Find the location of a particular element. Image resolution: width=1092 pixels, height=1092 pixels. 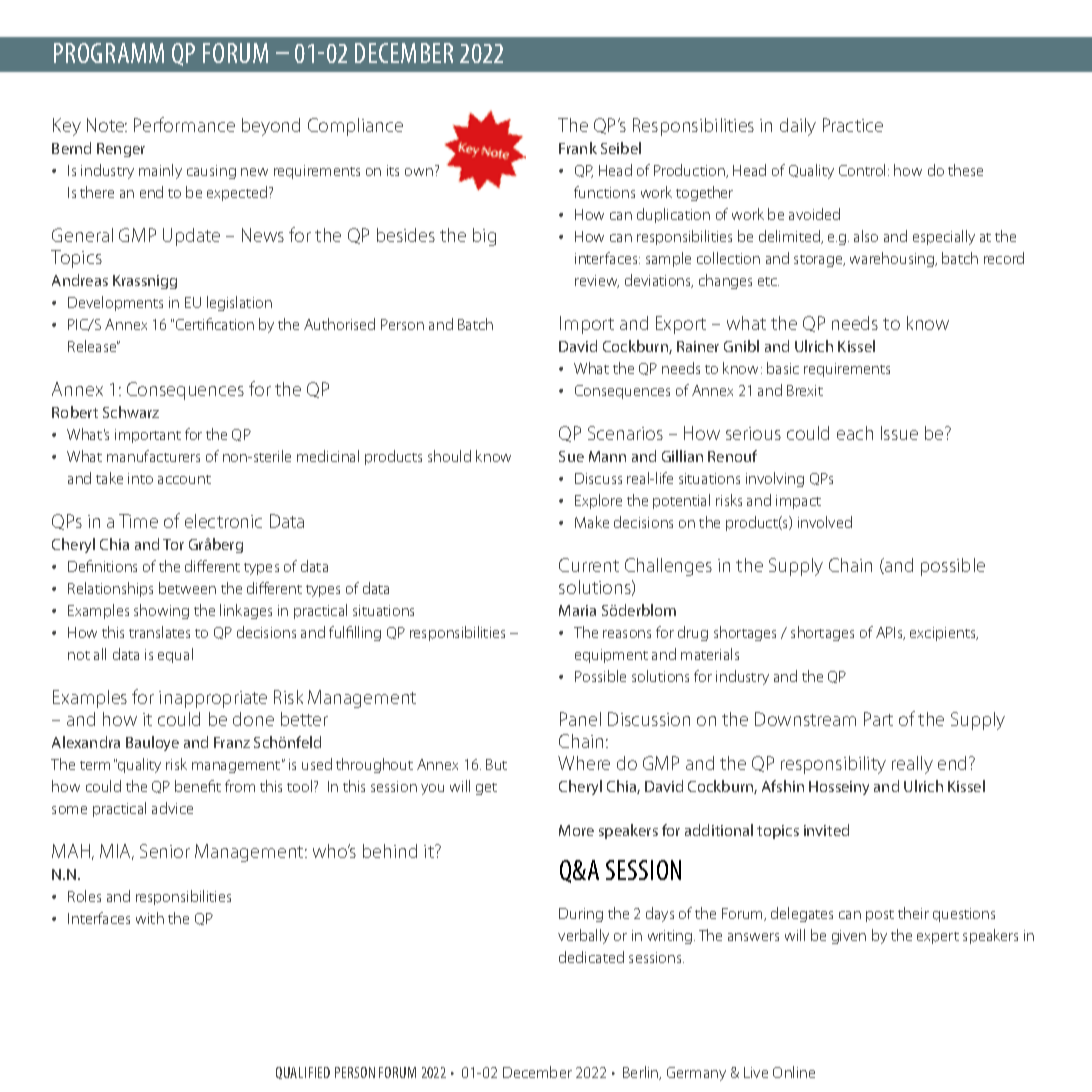

Practice is located at coordinates (853, 125).
